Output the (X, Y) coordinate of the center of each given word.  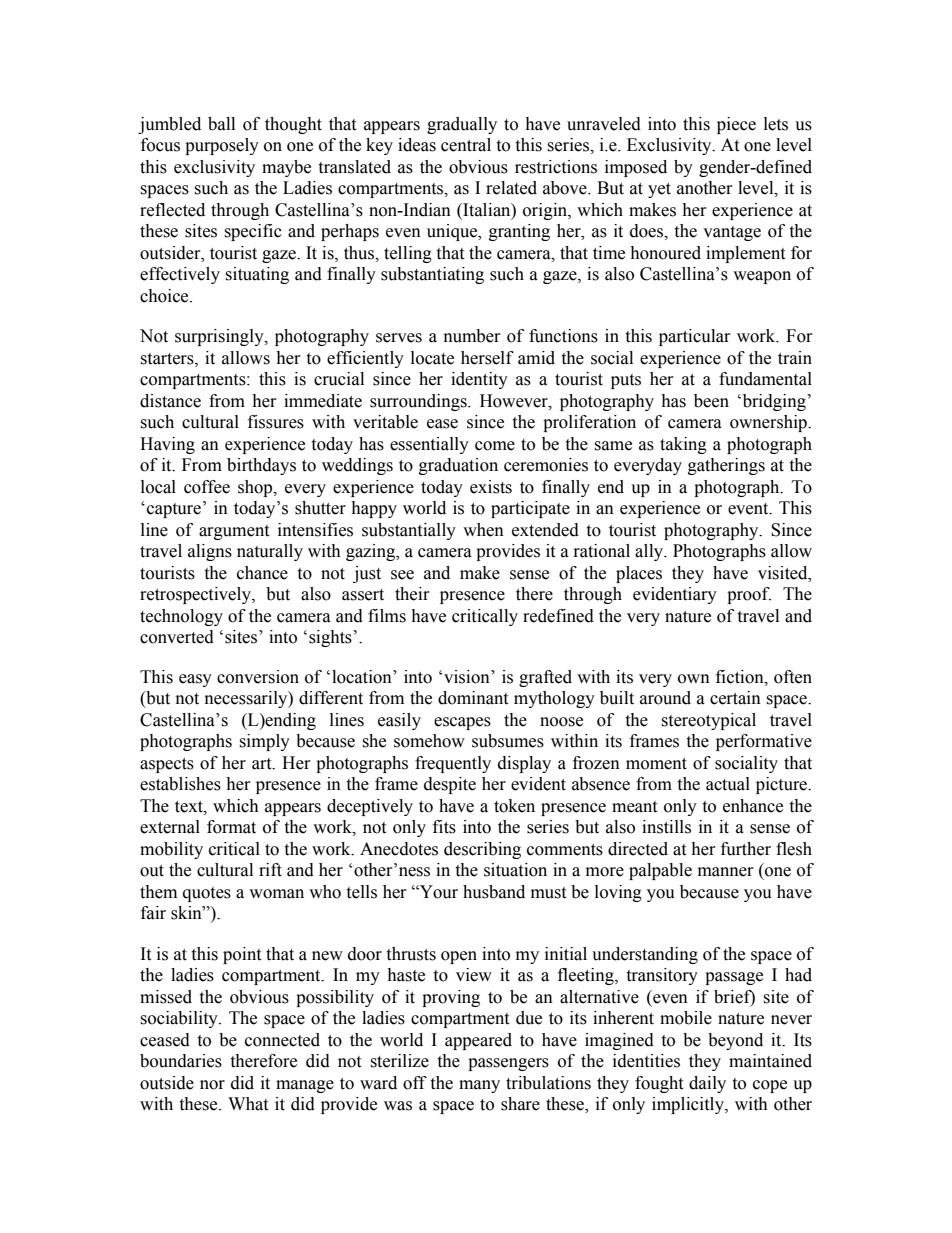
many (479, 1086)
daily (707, 1084)
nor (212, 1085)
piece (736, 125)
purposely (222, 146)
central (466, 145)
